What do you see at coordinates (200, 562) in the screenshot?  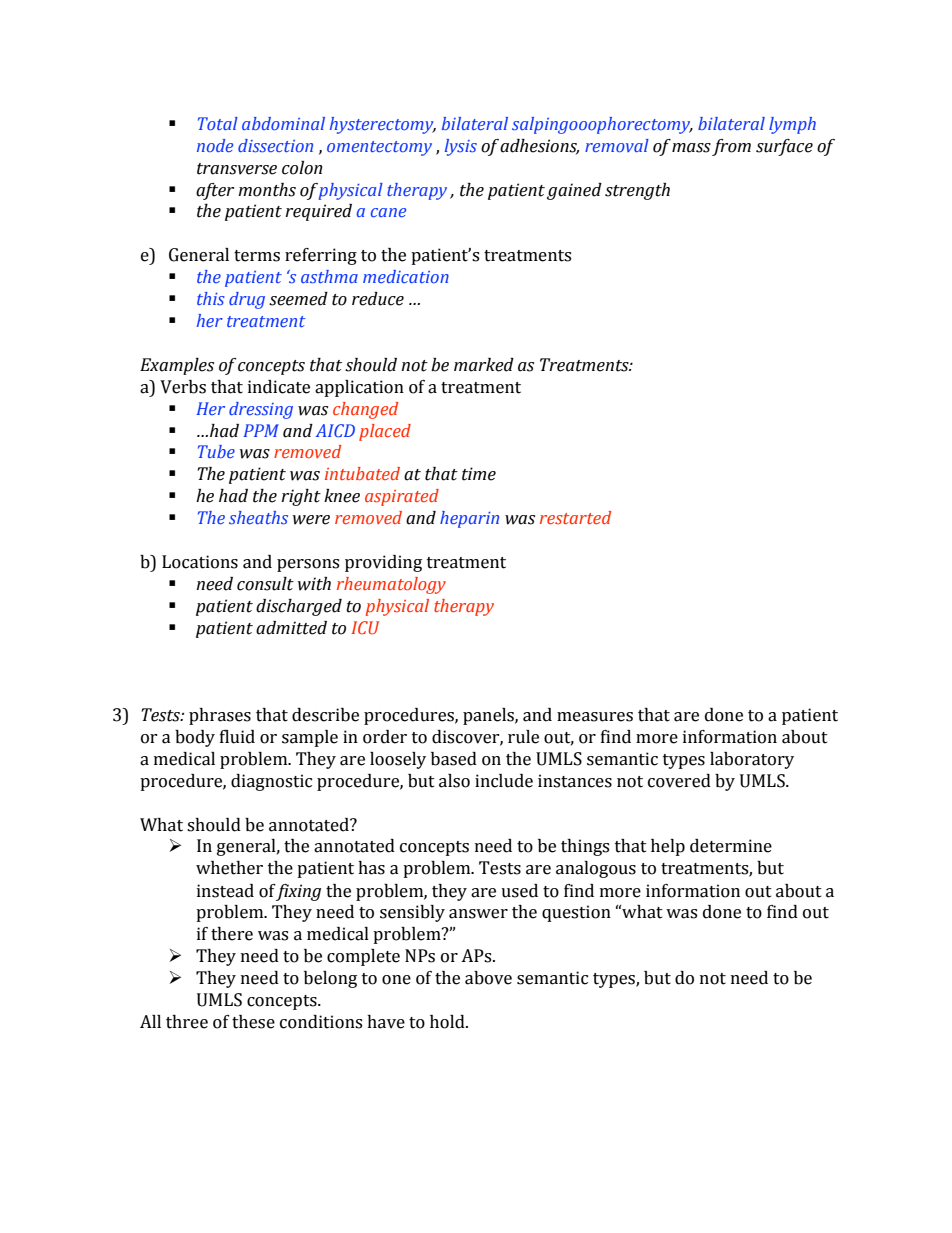 I see `Locations` at bounding box center [200, 562].
